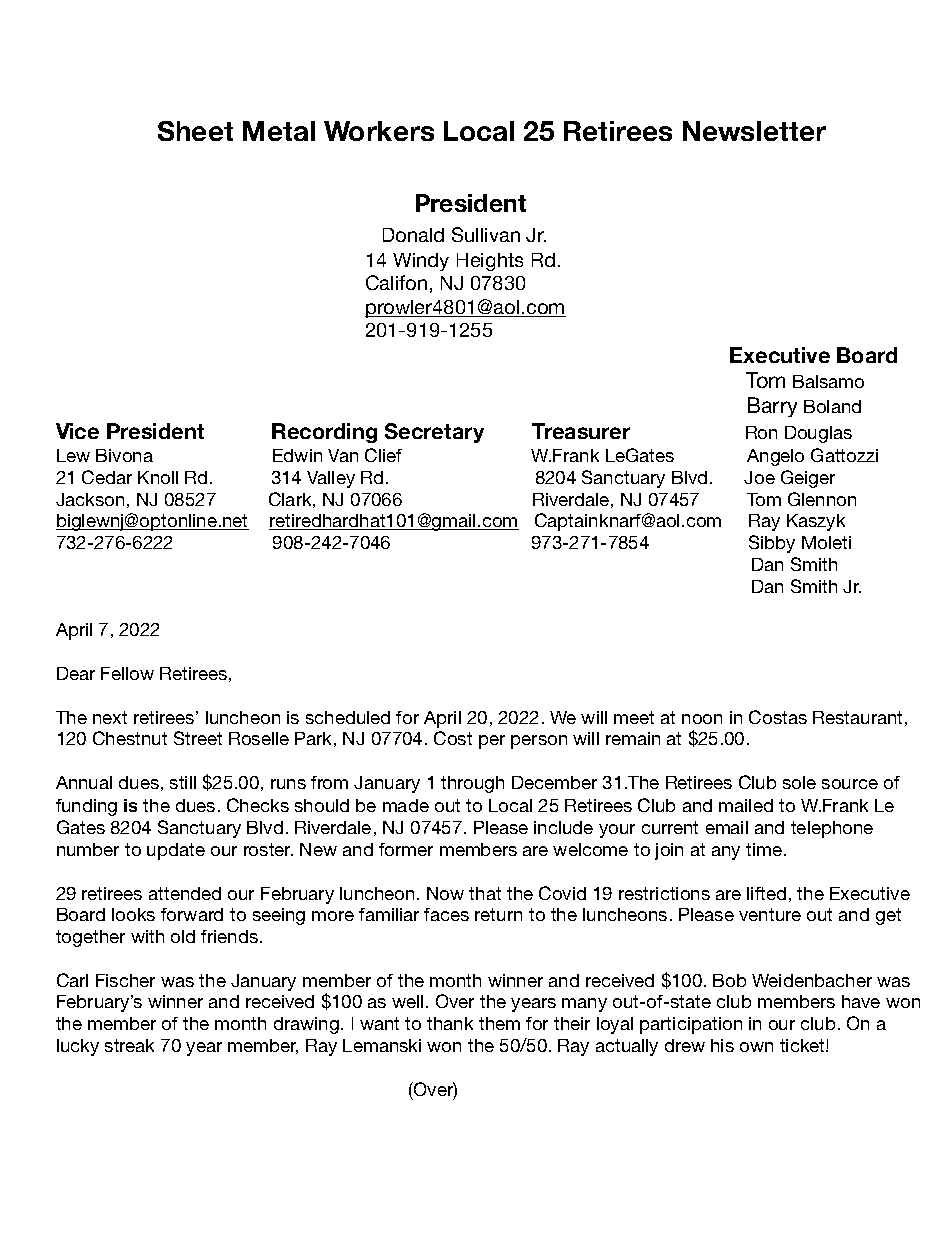  I want to click on Newsletter, so click(754, 131).
